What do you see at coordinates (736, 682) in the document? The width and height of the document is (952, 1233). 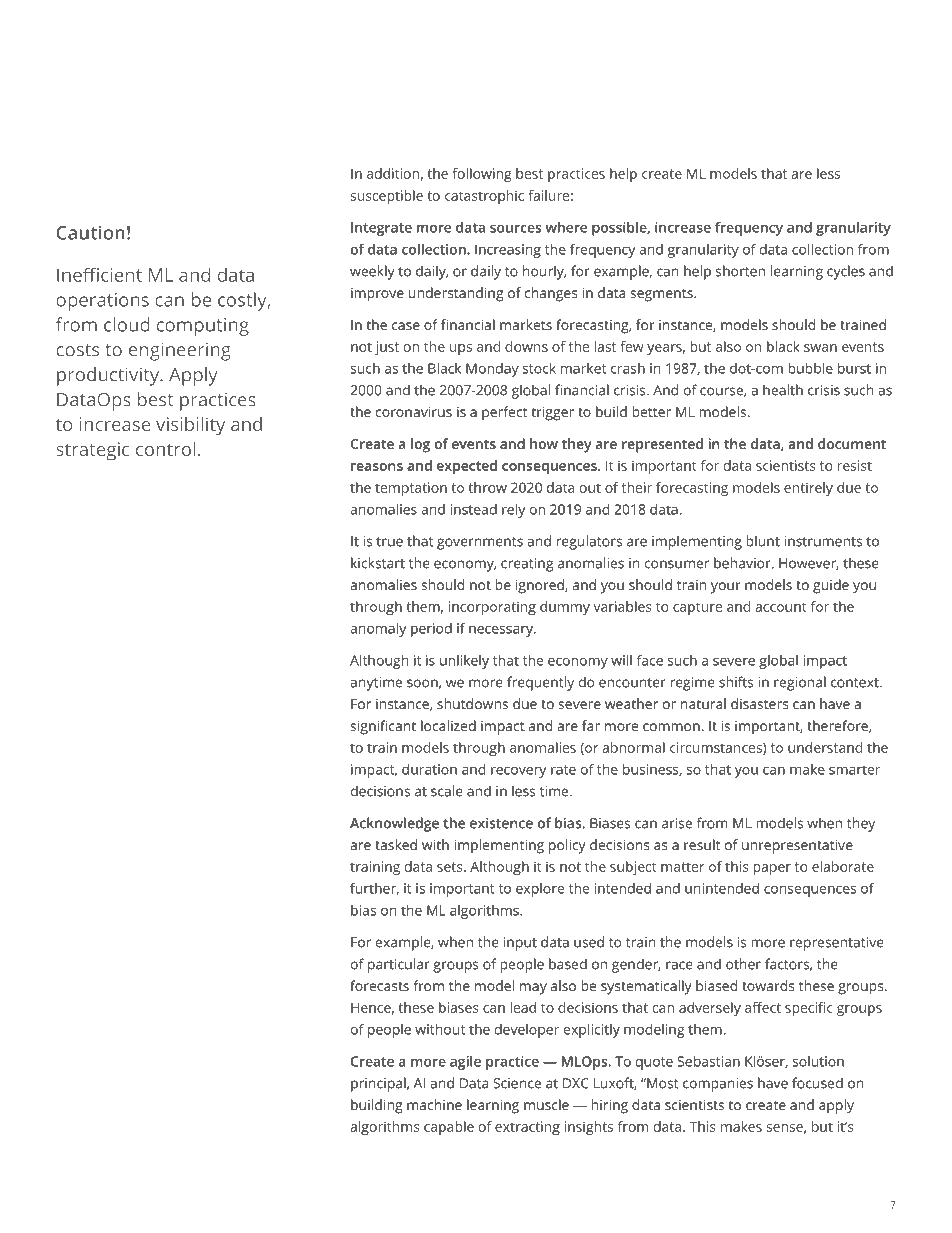 I see `shifts` at bounding box center [736, 682].
